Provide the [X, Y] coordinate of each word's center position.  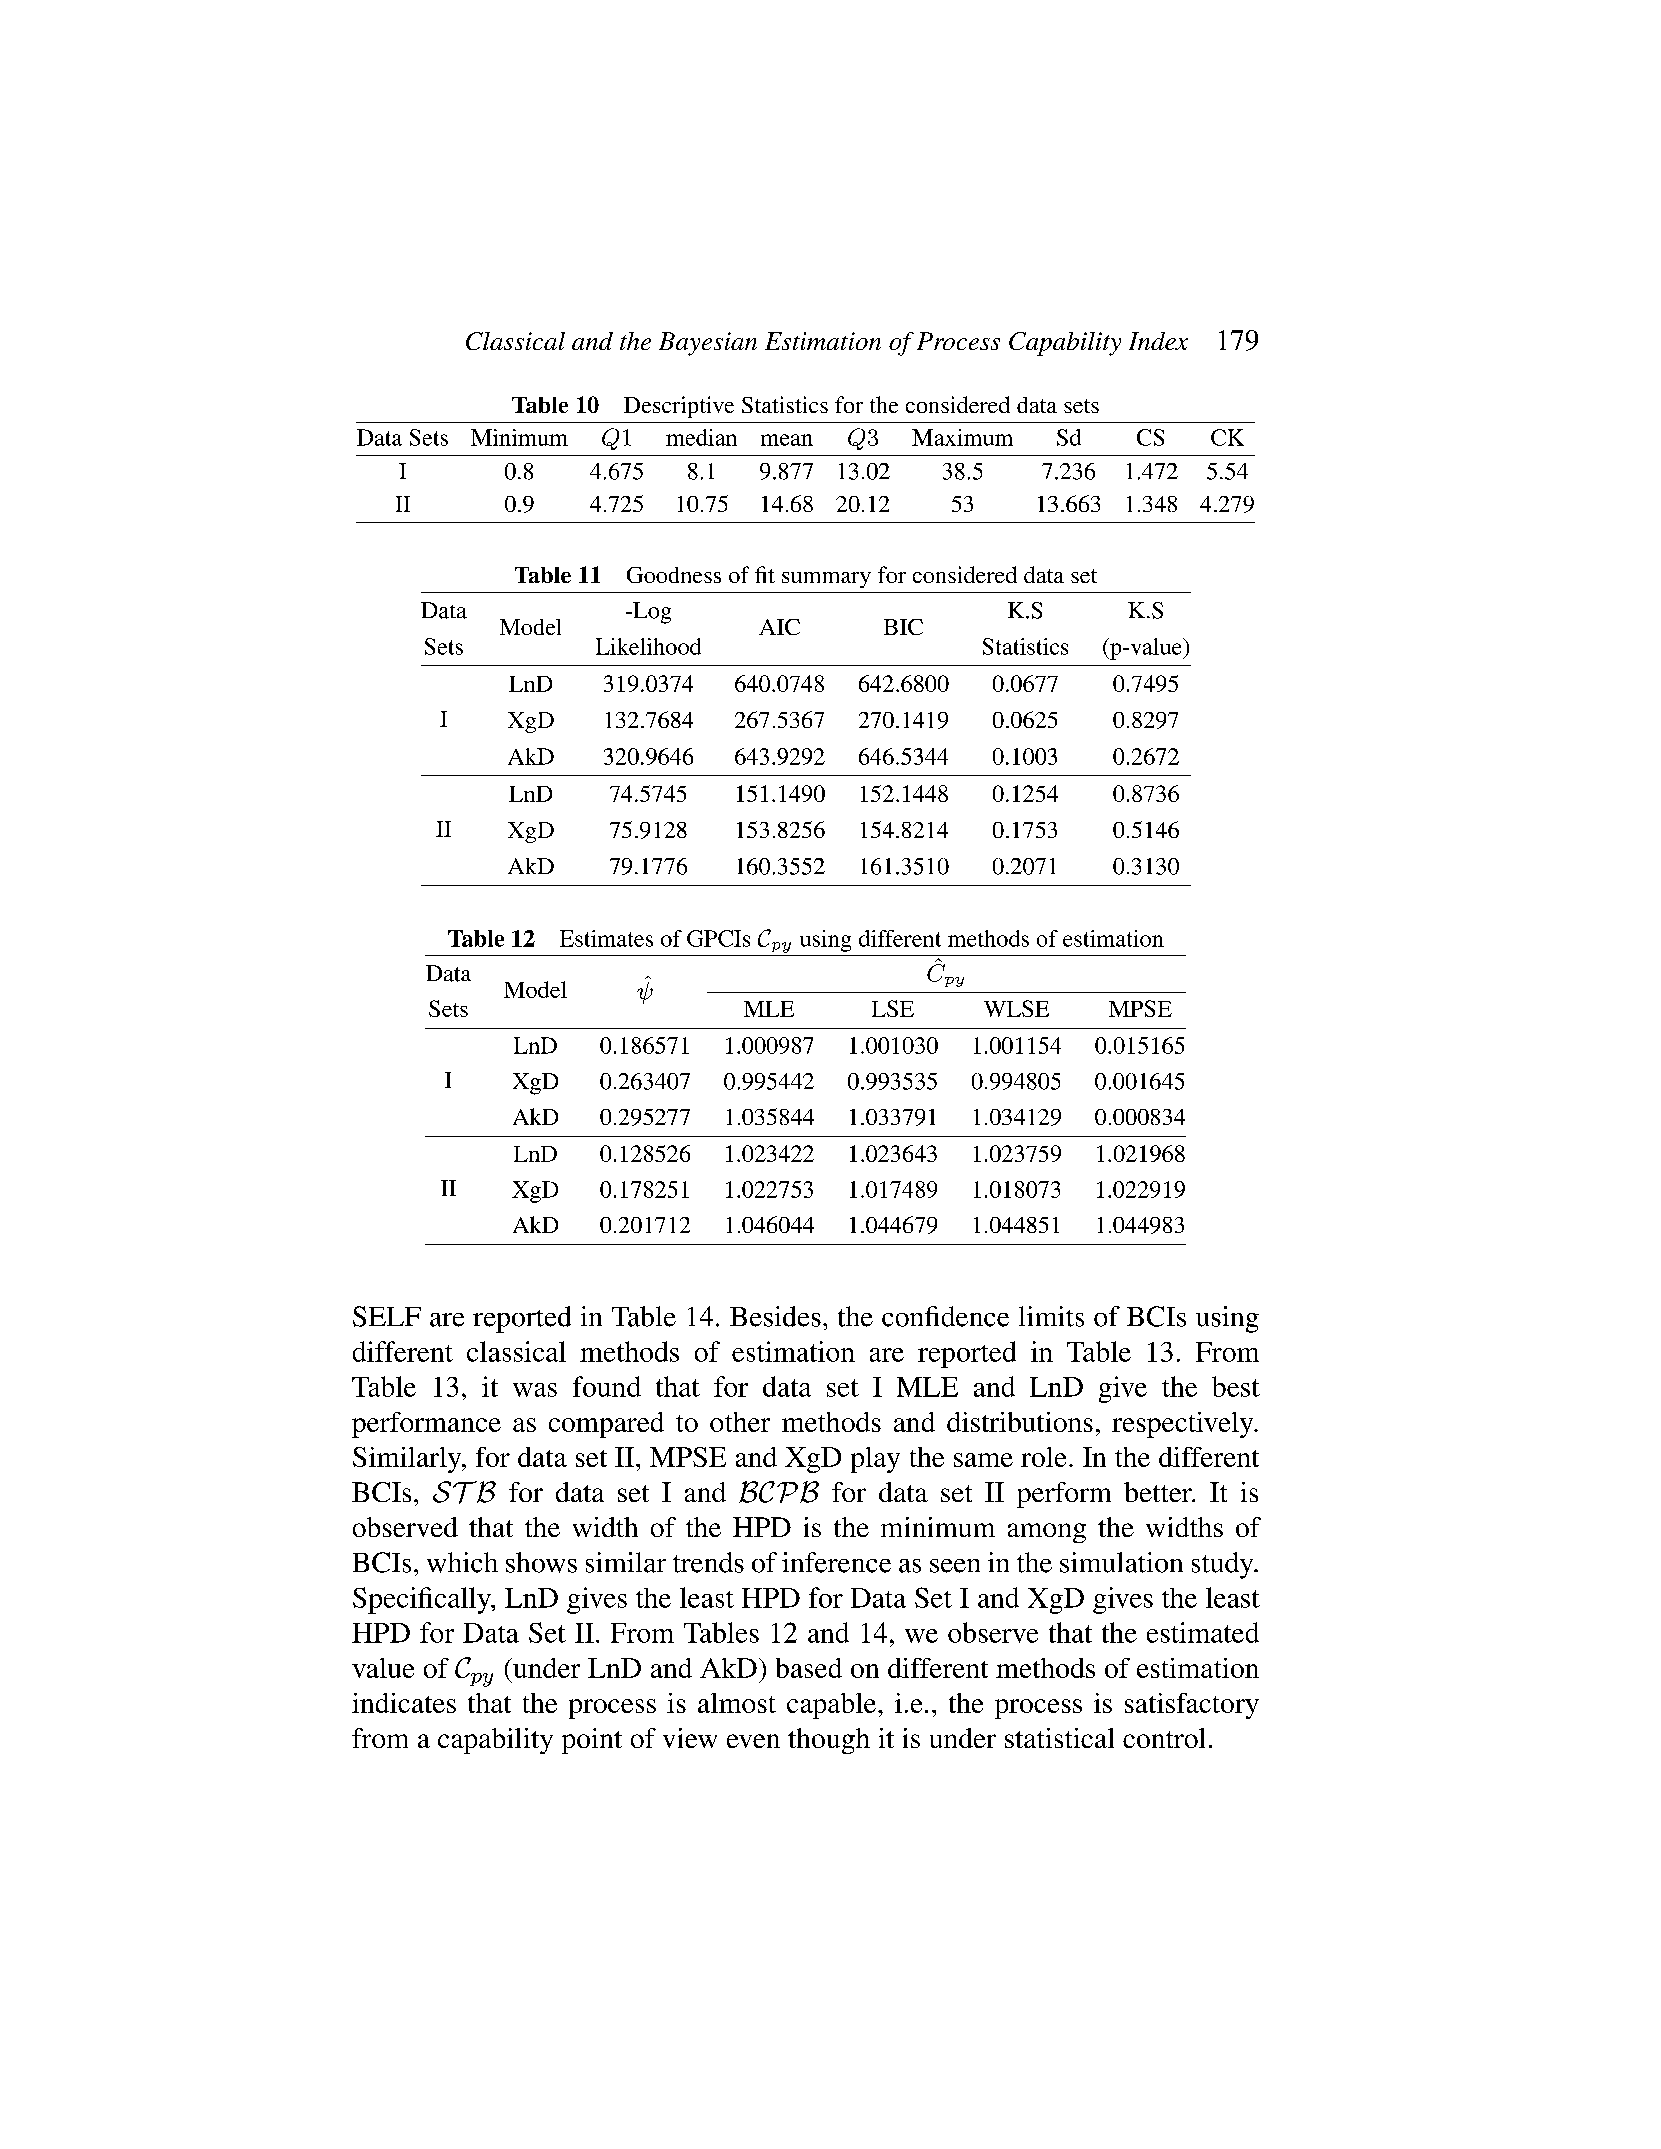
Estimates [606, 938]
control [1164, 1738]
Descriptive [679, 407]
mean [787, 440]
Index [1158, 341]
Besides [775, 1316]
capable [833, 1706]
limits [1051, 1316]
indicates [404, 1703]
